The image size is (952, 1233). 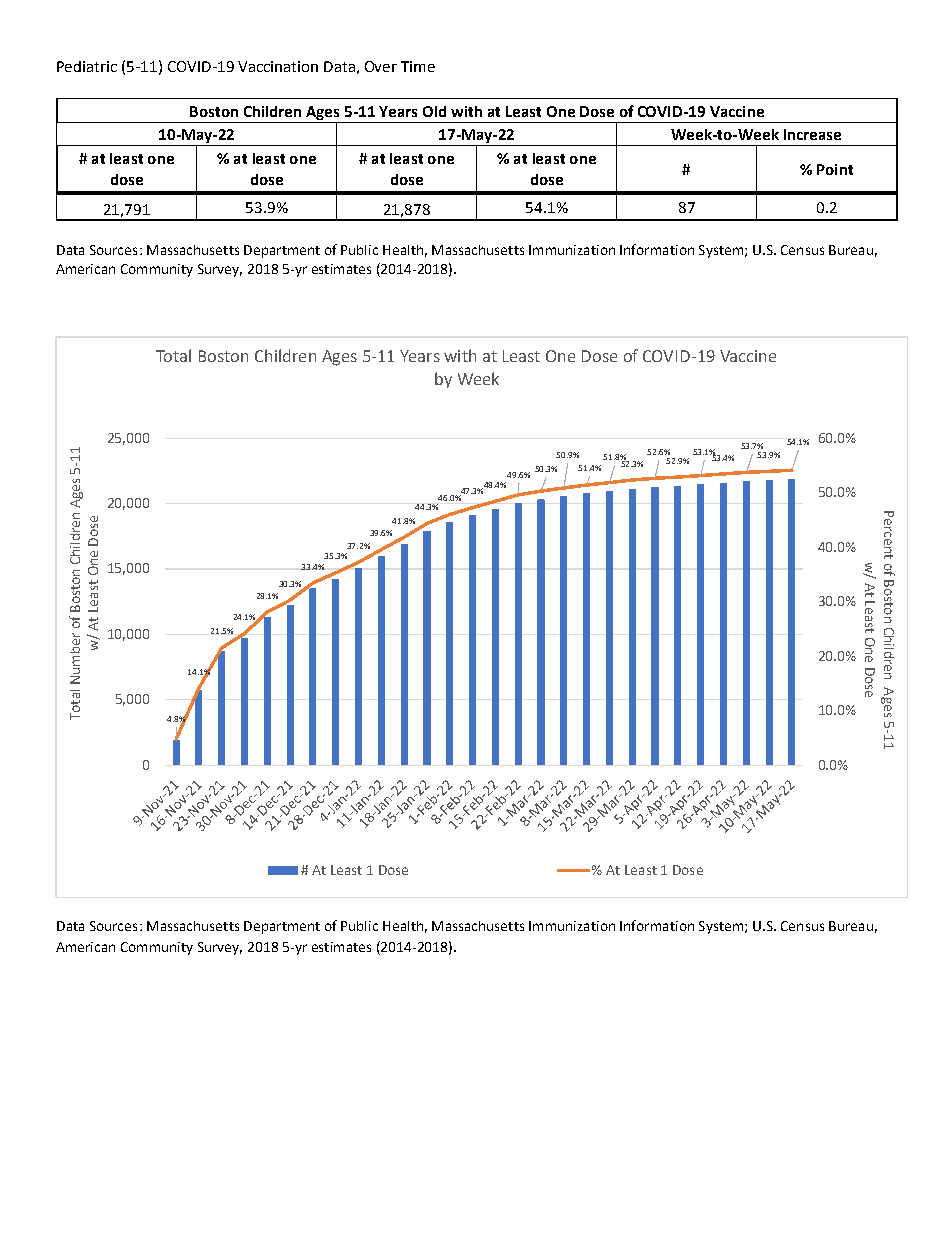 I want to click on Over, so click(x=381, y=66).
